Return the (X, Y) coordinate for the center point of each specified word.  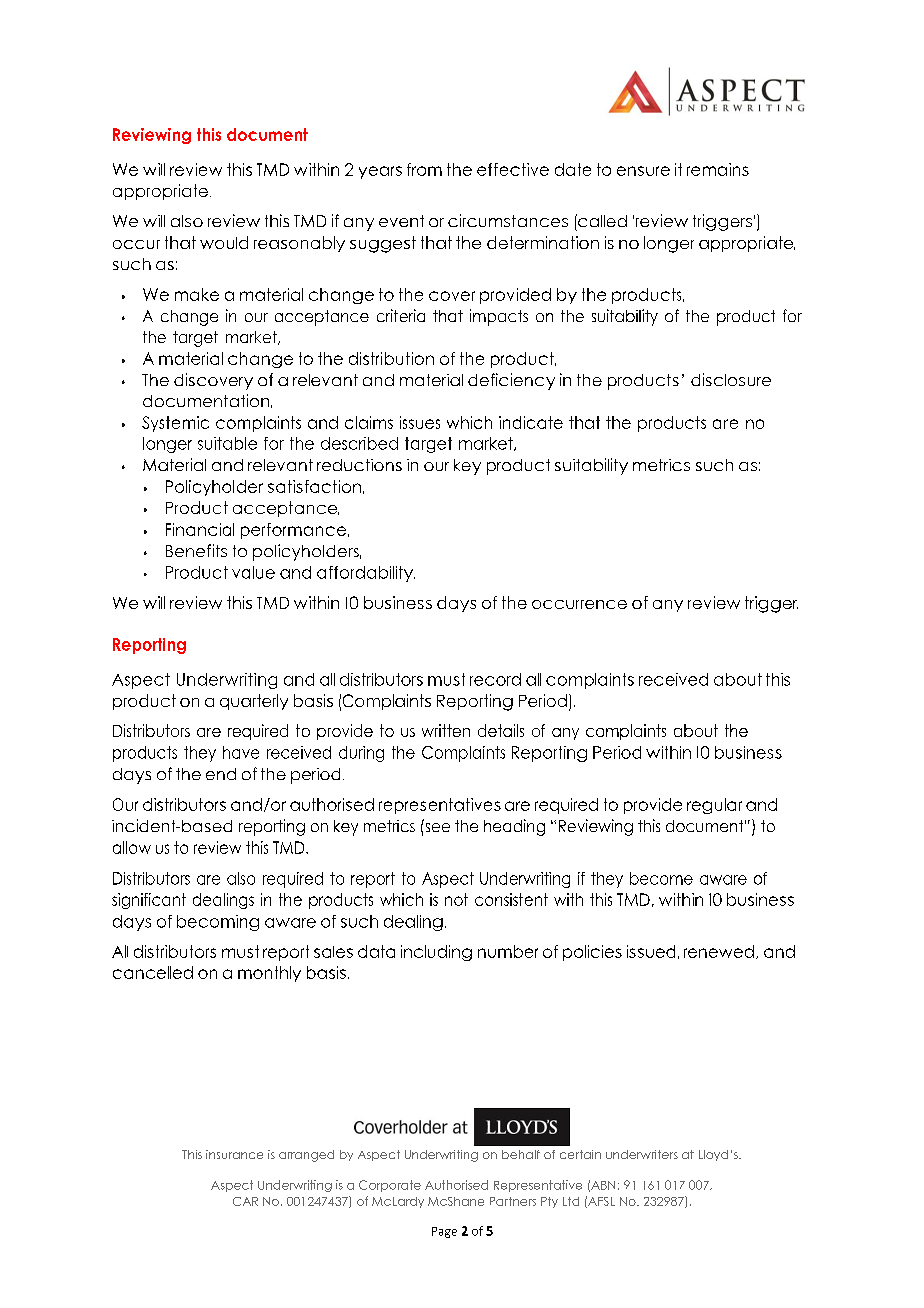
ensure (643, 171)
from (424, 169)
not (456, 899)
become (661, 878)
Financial (200, 529)
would (224, 242)
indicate (531, 422)
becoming (218, 923)
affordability (366, 574)
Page (444, 1232)
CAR (245, 1201)
